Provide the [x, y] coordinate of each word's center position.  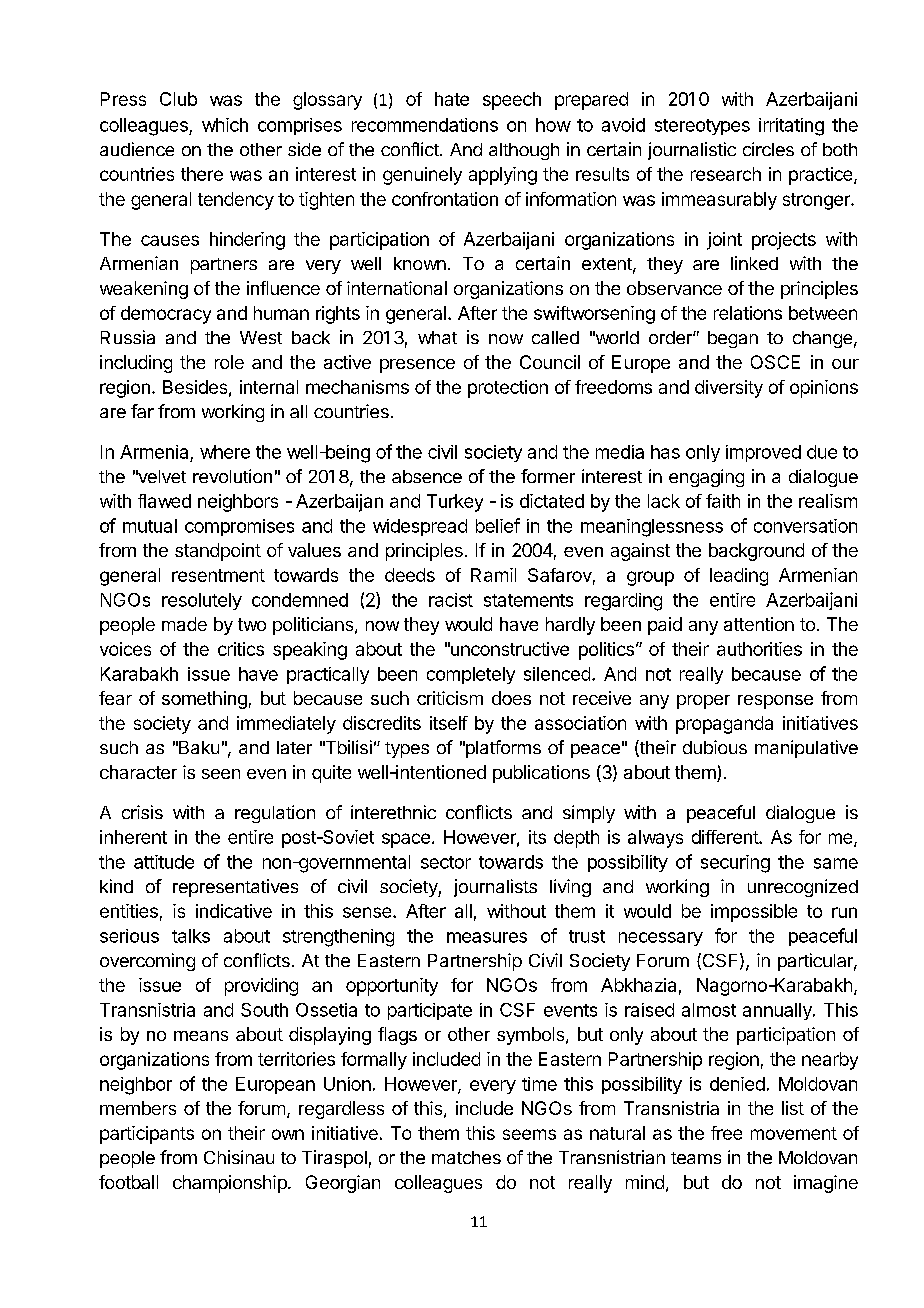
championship [230, 1184]
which [225, 125]
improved [763, 453]
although [524, 151]
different [726, 837]
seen [221, 774]
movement [794, 1133]
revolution [232, 476]
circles [768, 149]
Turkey [455, 503]
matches [466, 1157]
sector [446, 862]
